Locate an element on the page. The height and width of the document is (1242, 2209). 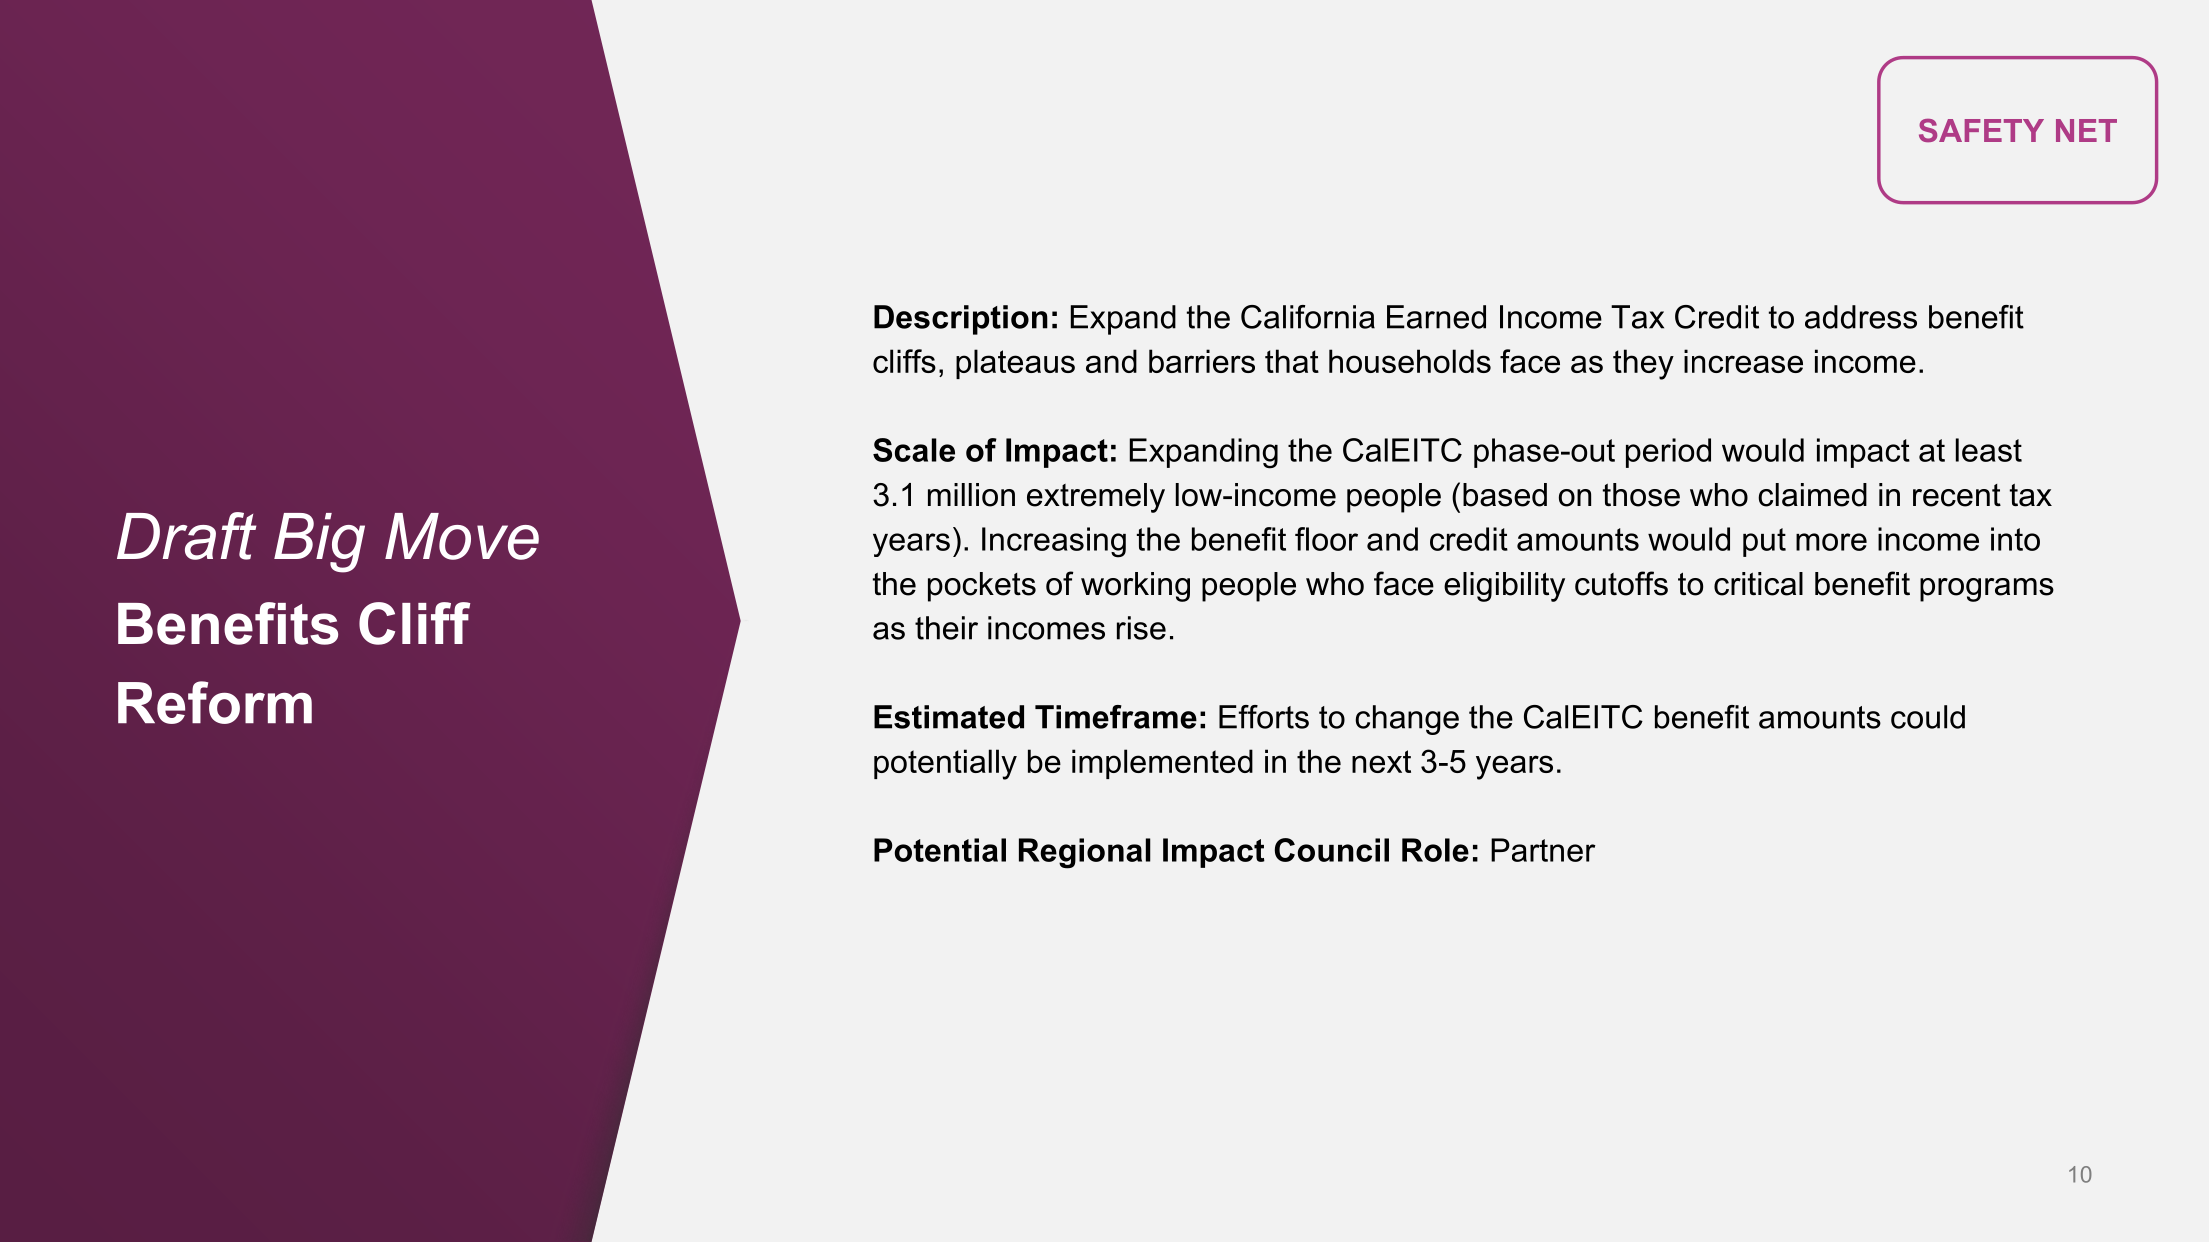
claimed is located at coordinates (1812, 495).
